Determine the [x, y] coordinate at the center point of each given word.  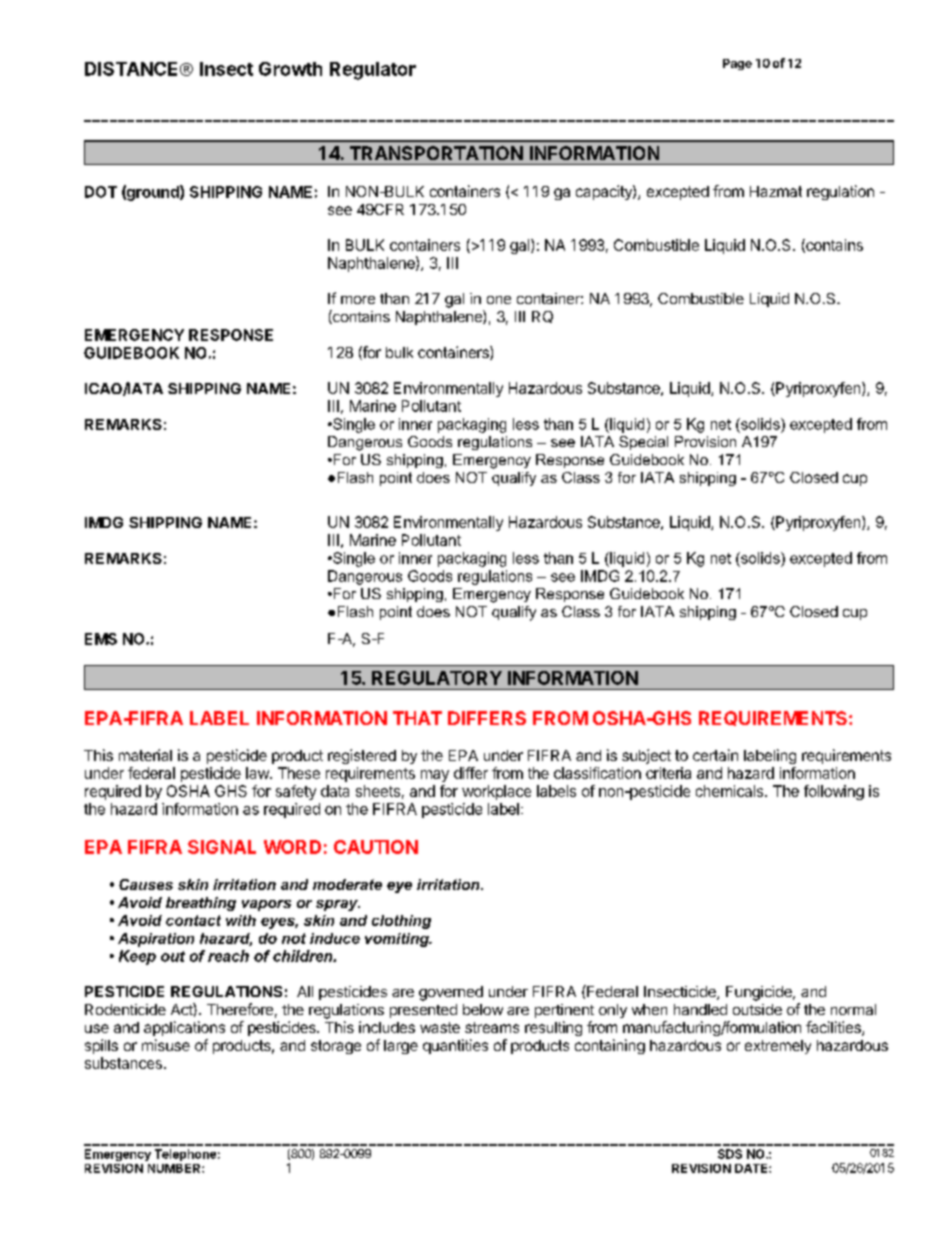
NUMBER [175, 1168]
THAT [417, 718]
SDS [730, 1154]
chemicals [731, 791]
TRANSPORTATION [436, 153]
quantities [455, 1046]
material [145, 755]
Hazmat [776, 191]
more [358, 300]
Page [737, 64]
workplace [496, 792]
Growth [290, 69]
